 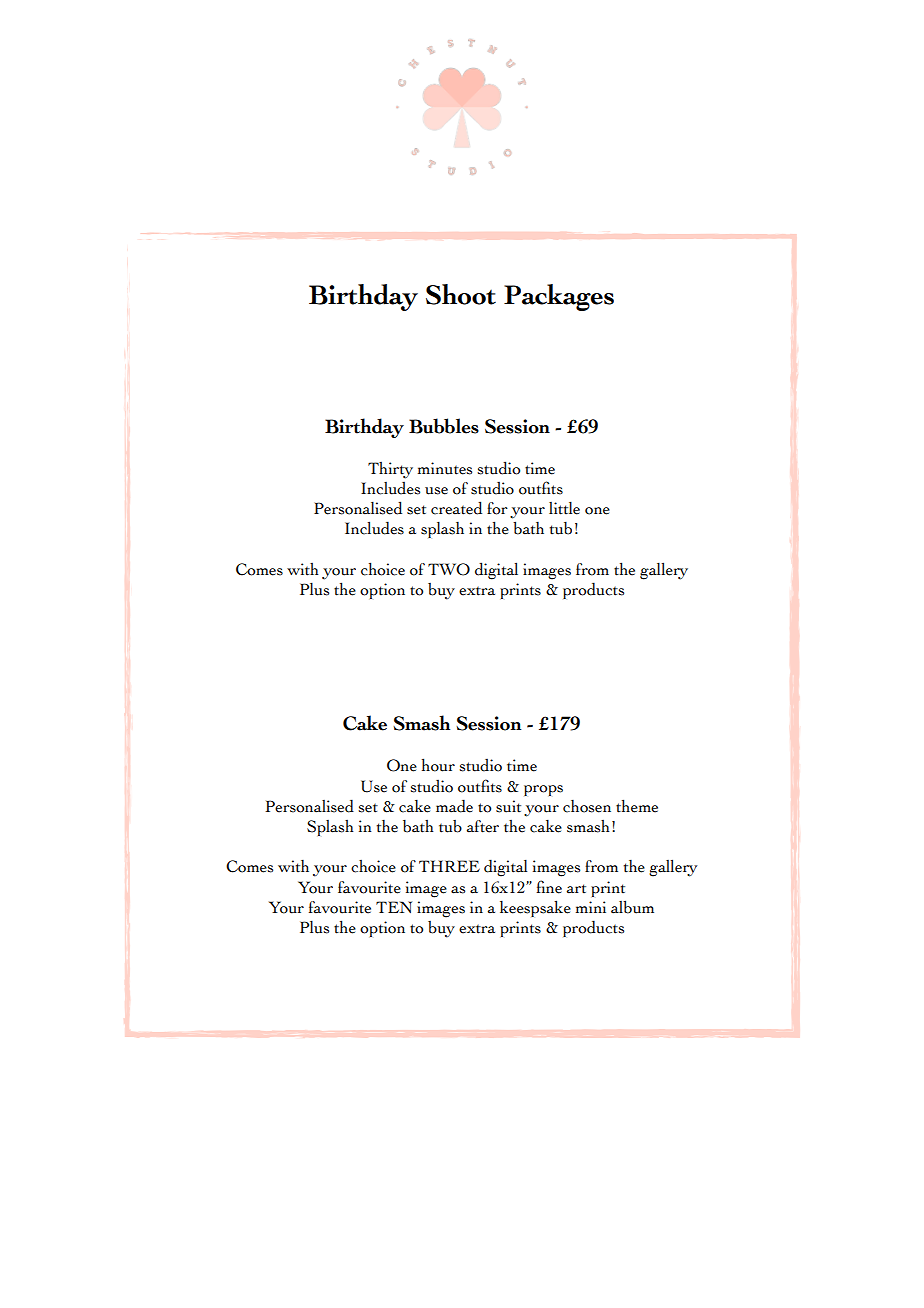 I want to click on Shoot, so click(x=461, y=294).
